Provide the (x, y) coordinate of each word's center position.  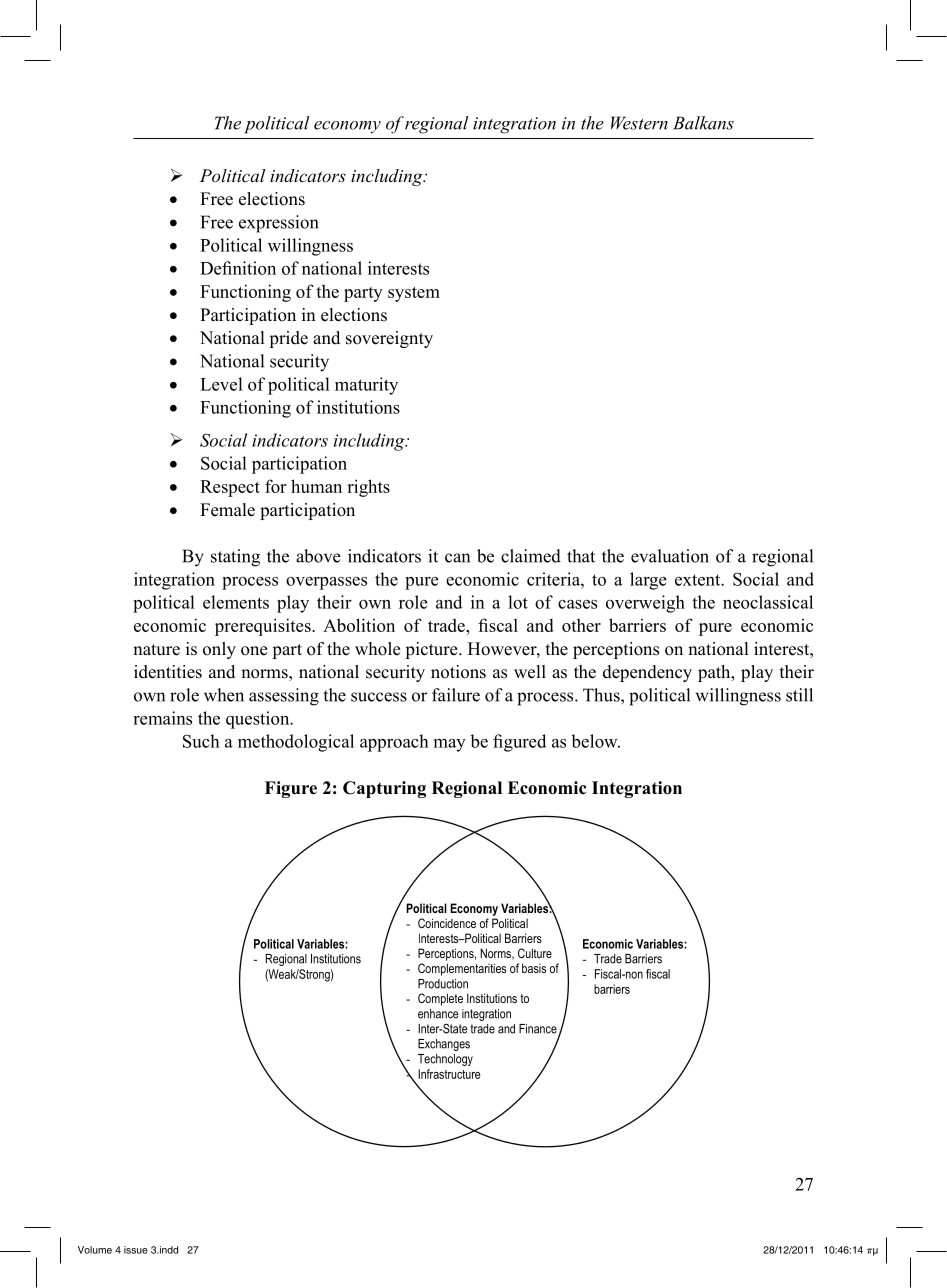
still (799, 695)
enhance (438, 1014)
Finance (539, 1030)
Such (201, 741)
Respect (230, 488)
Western (639, 123)
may (450, 745)
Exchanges (444, 1045)
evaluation (670, 556)
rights (368, 488)
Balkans (703, 123)
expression (279, 224)
